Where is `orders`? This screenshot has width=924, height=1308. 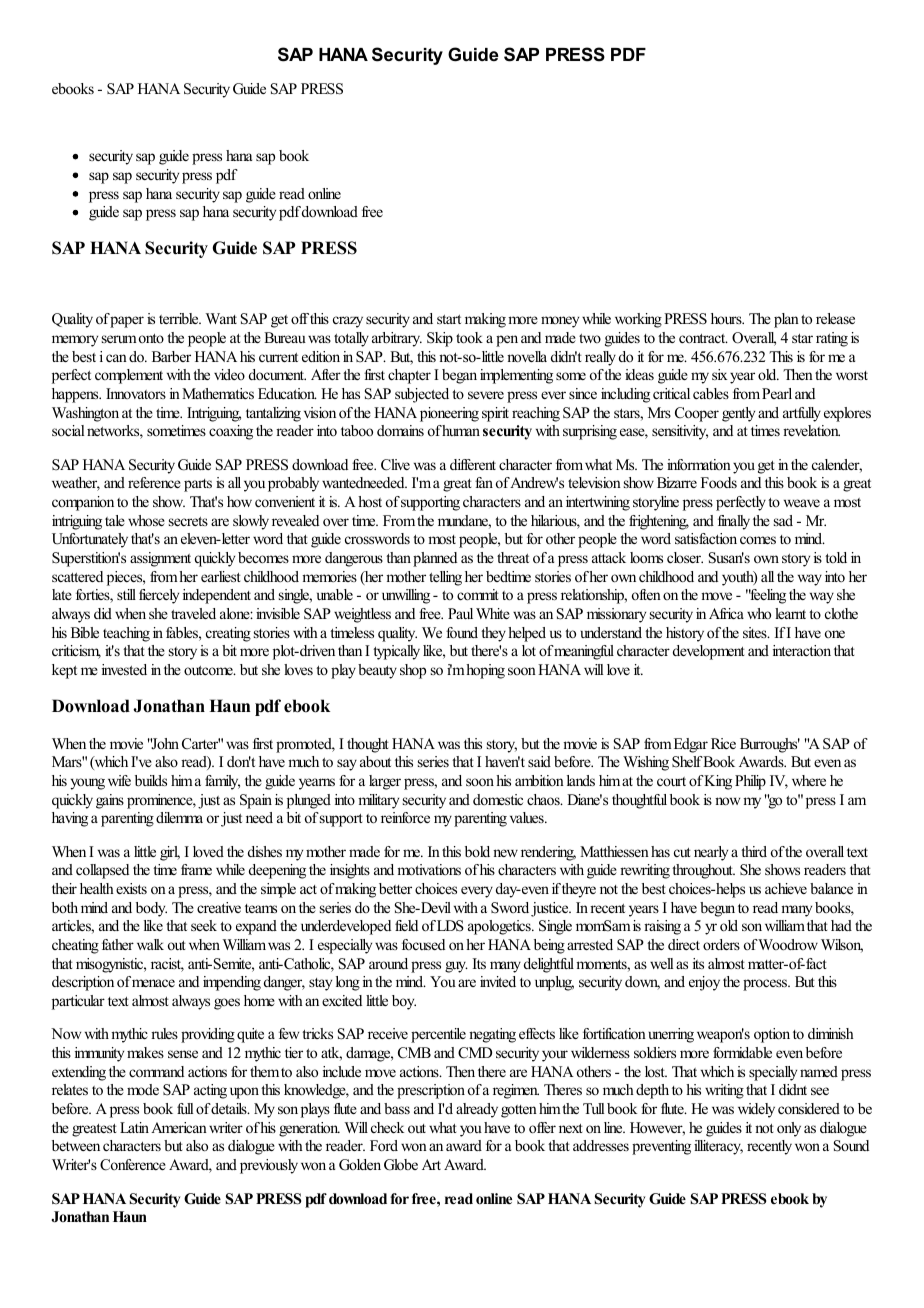 orders is located at coordinates (721, 944).
